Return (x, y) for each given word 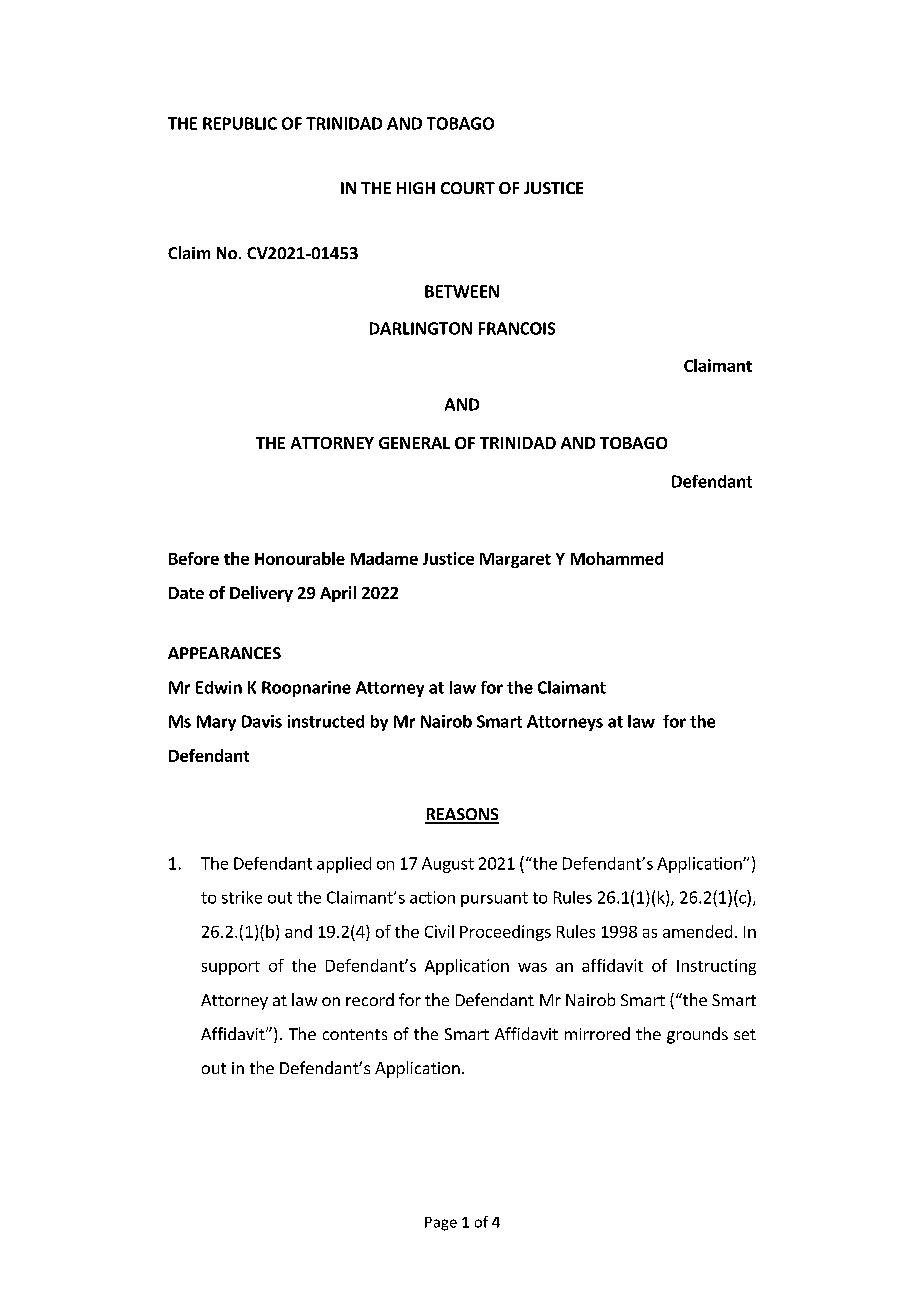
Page (441, 1224)
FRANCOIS (517, 328)
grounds (697, 1035)
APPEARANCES (224, 653)
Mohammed (617, 558)
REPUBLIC (240, 123)
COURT (468, 188)
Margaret (515, 560)
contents (355, 1034)
